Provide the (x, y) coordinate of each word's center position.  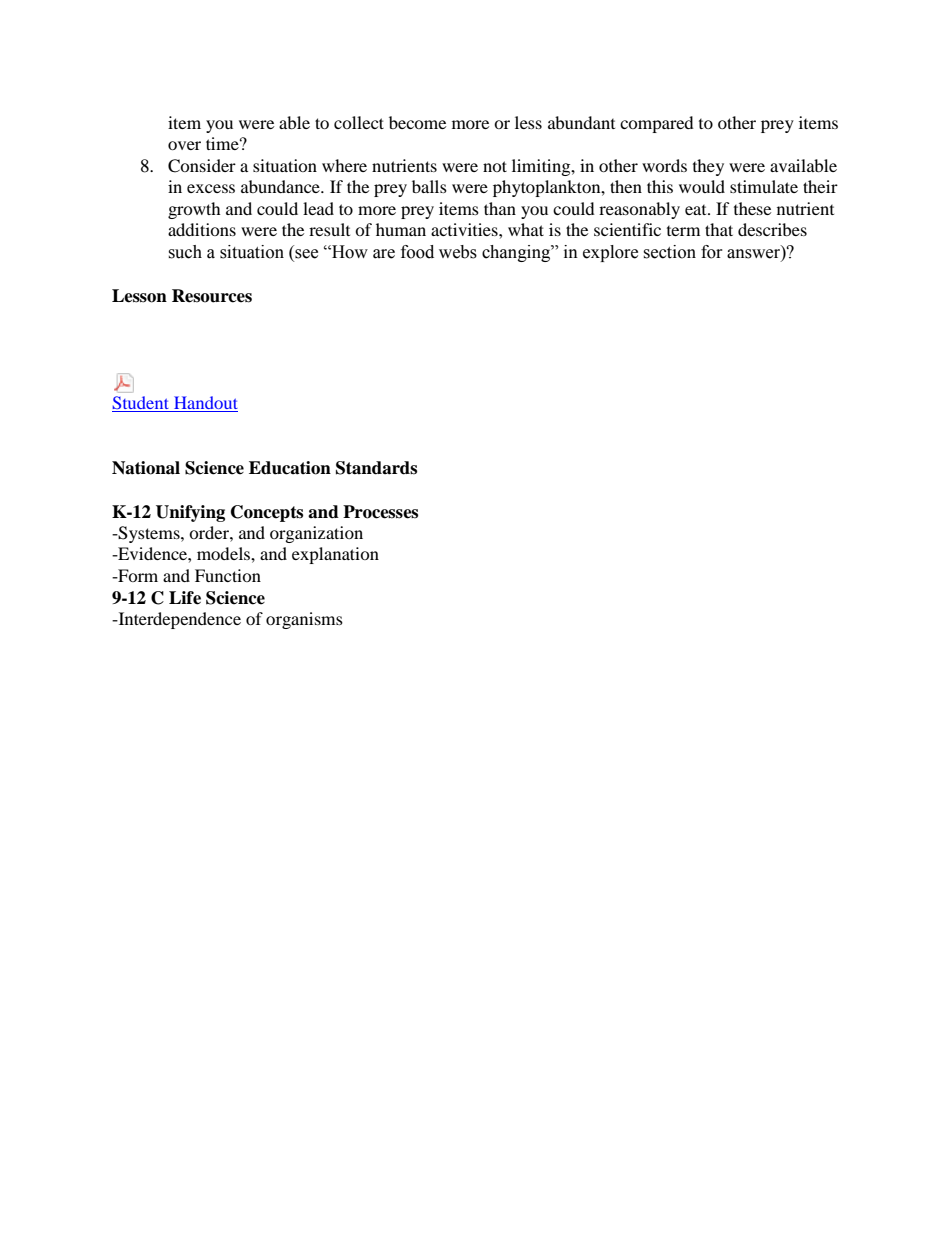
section (669, 252)
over (184, 145)
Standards (376, 468)
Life (185, 598)
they (708, 167)
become (417, 122)
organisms (304, 620)
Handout (205, 404)
